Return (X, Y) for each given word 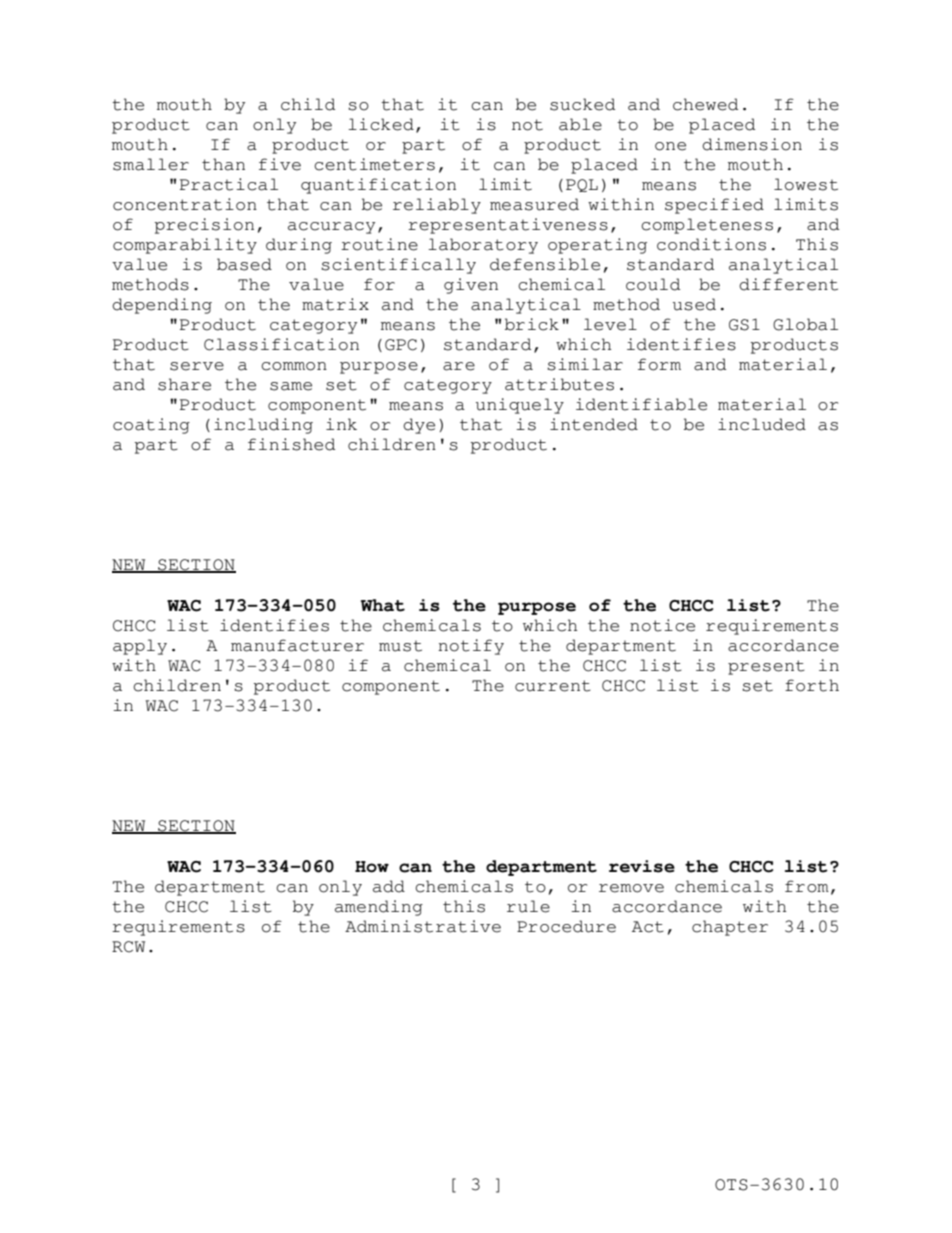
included (762, 424)
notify (471, 647)
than (223, 164)
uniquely (520, 406)
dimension (752, 144)
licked (381, 124)
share (184, 384)
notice (662, 625)
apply (140, 647)
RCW (128, 947)
